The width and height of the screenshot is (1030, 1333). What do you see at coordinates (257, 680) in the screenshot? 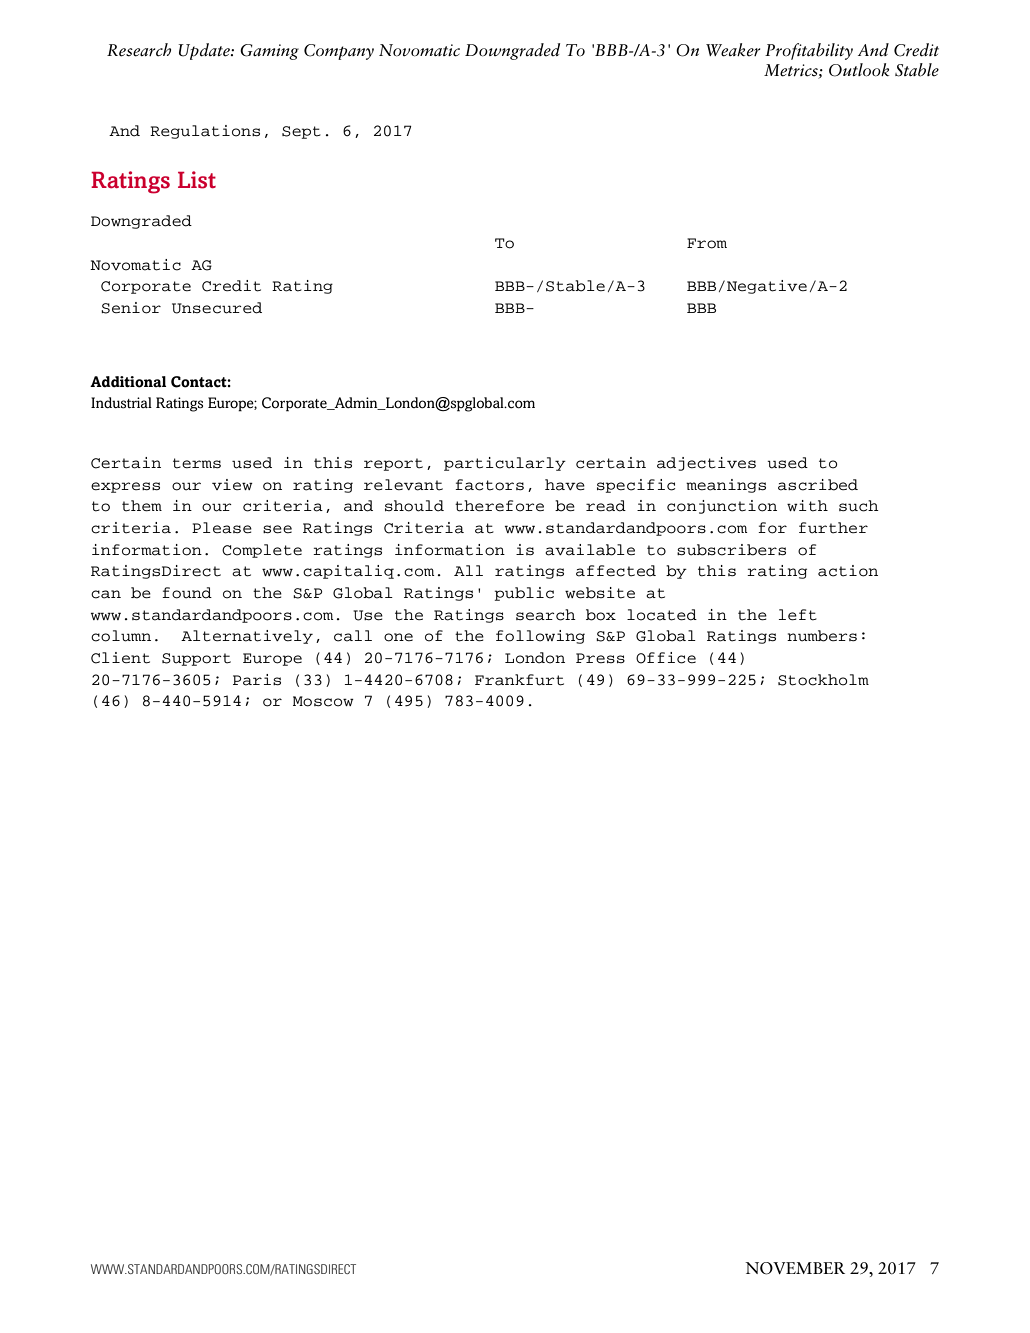
I see `Paris` at bounding box center [257, 680].
